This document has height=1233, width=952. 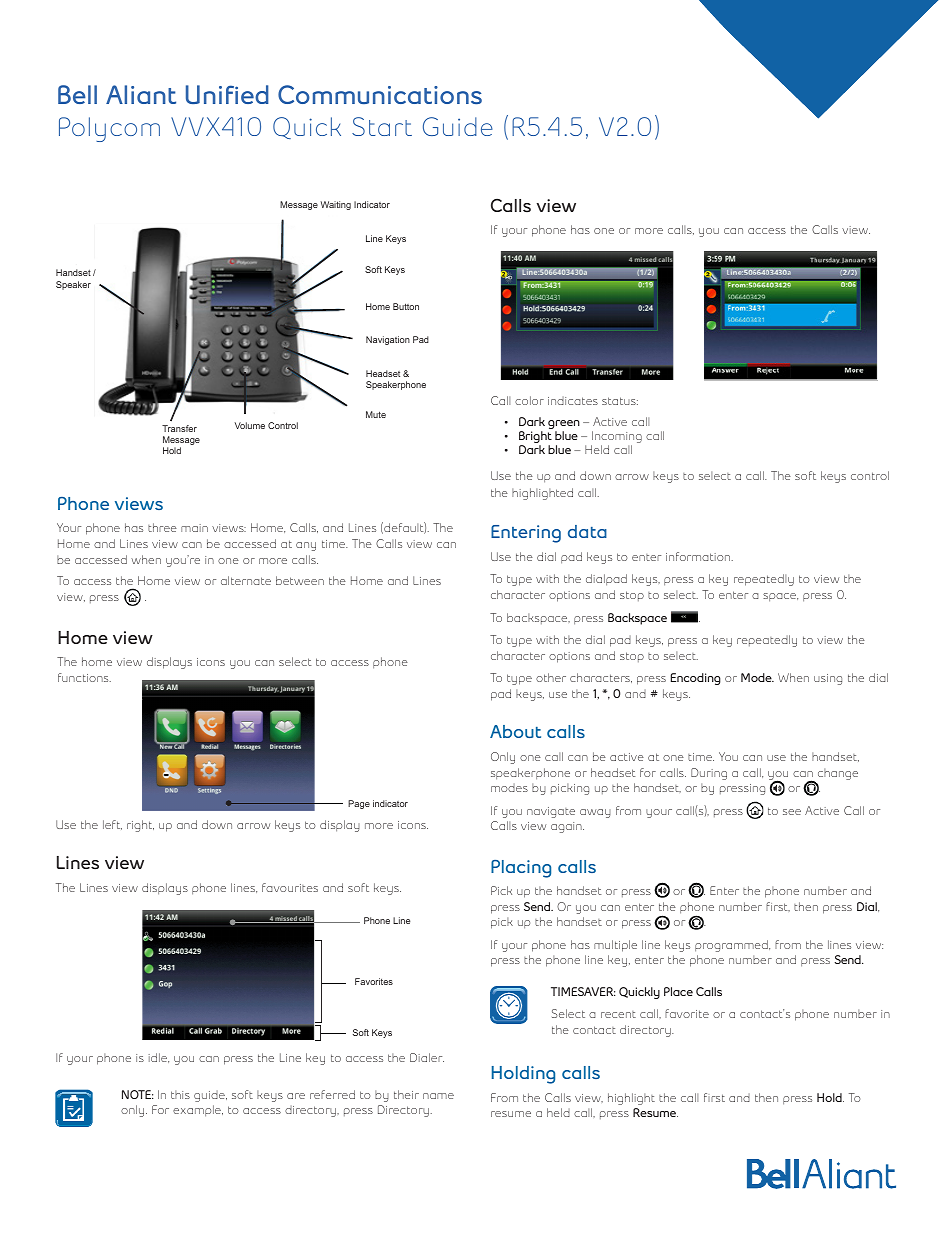 I want to click on Transfer, so click(x=179, y=428).
